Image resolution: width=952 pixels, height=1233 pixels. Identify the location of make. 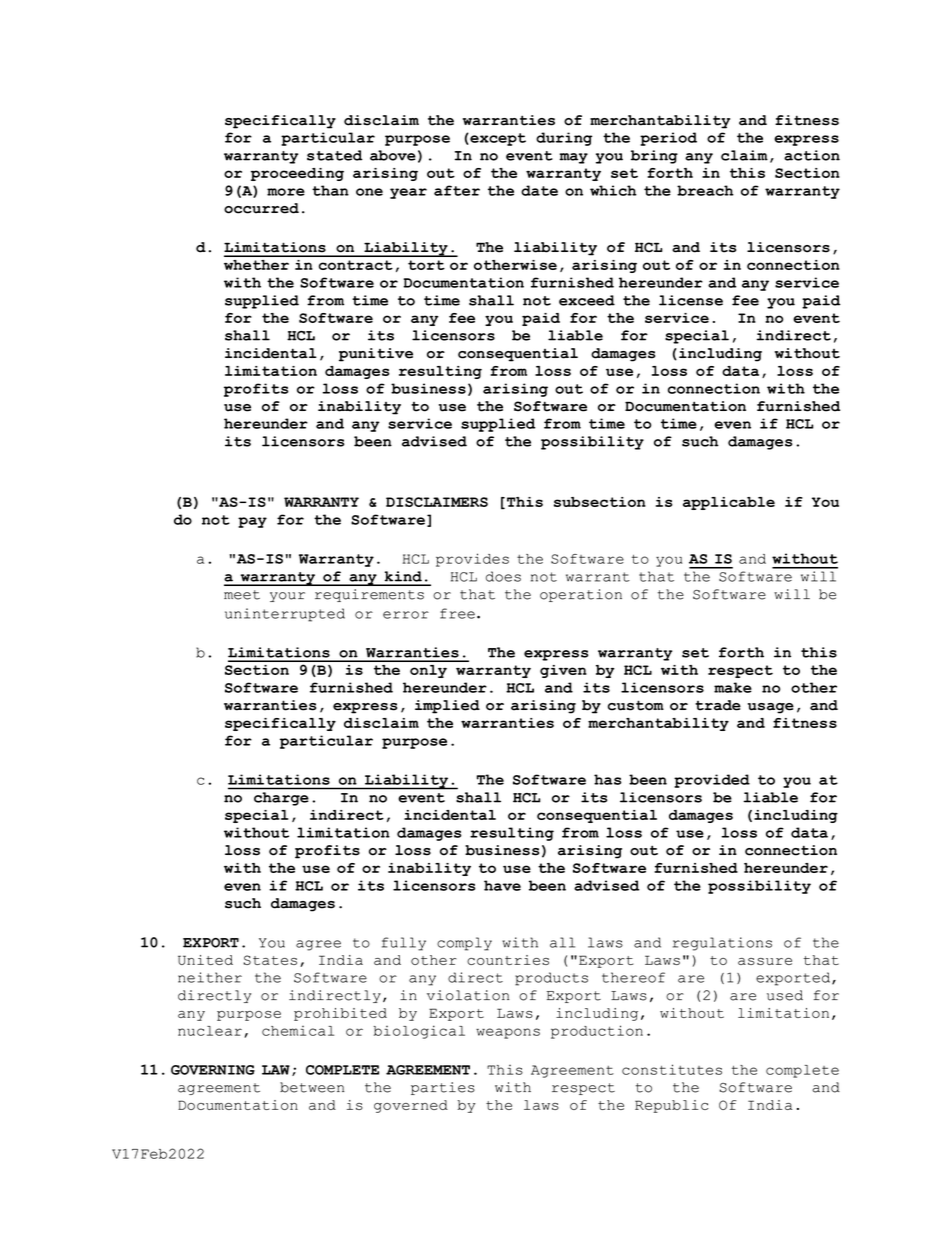
(733, 687).
